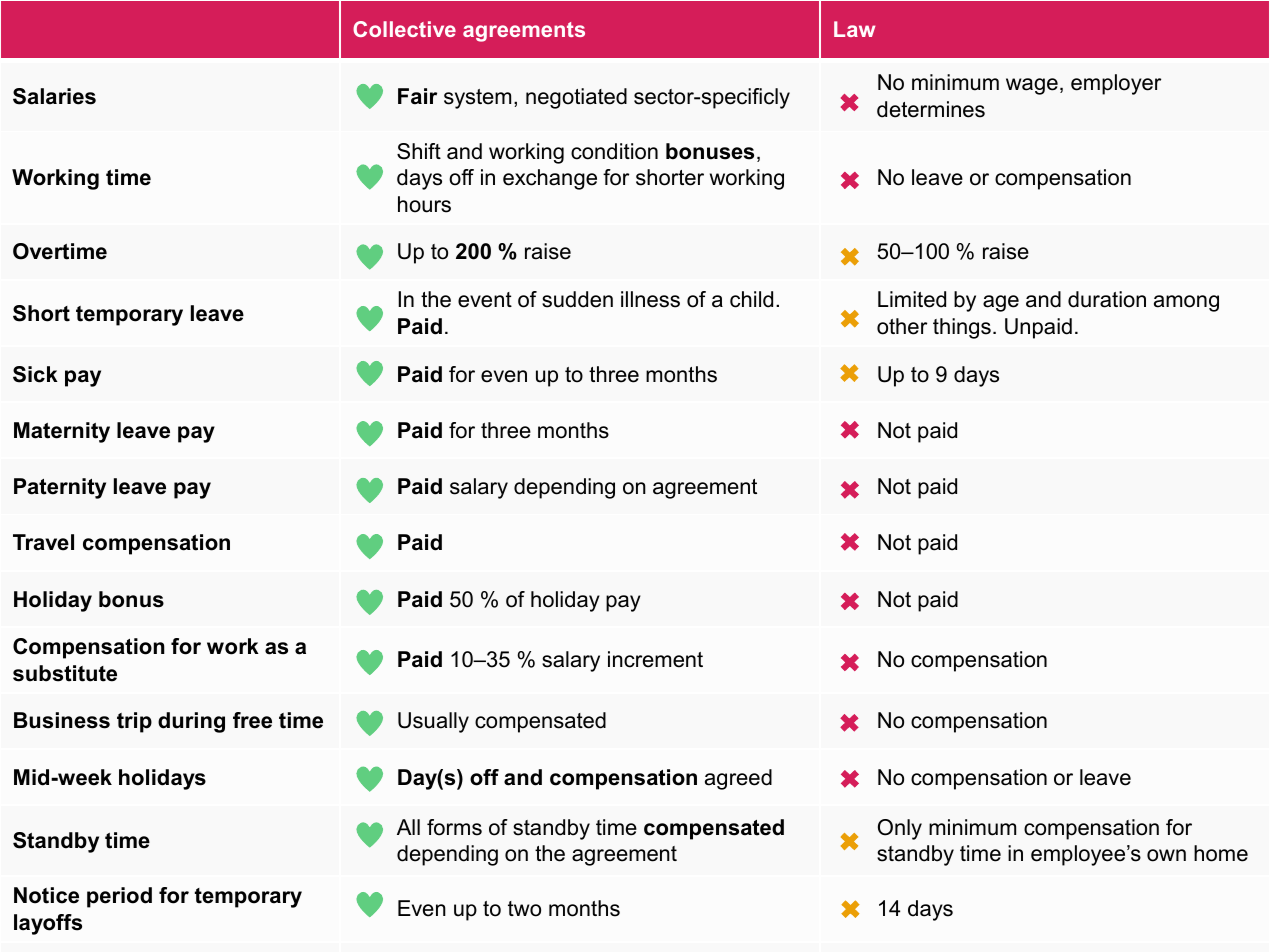 The width and height of the page is (1270, 952). I want to click on things, so click(962, 328).
